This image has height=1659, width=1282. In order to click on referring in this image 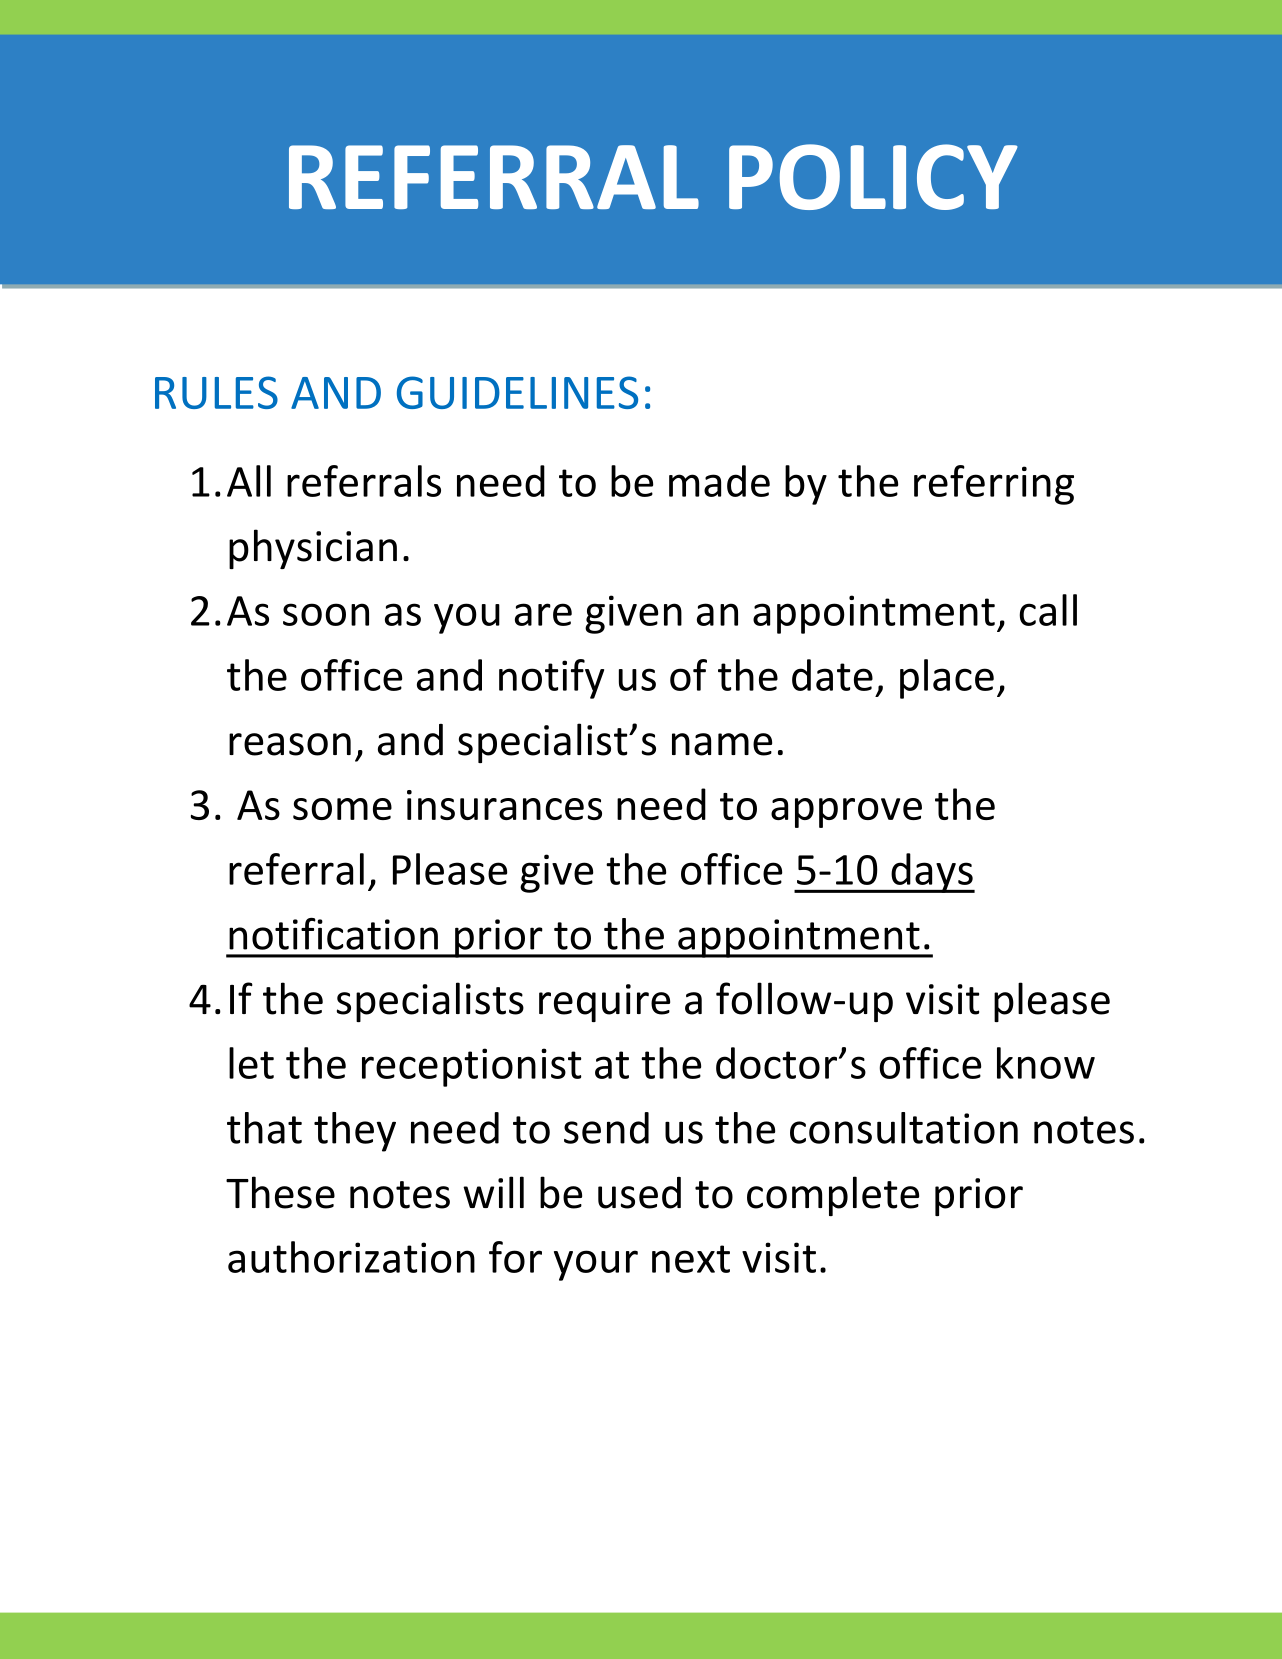, I will do `click(994, 485)`.
